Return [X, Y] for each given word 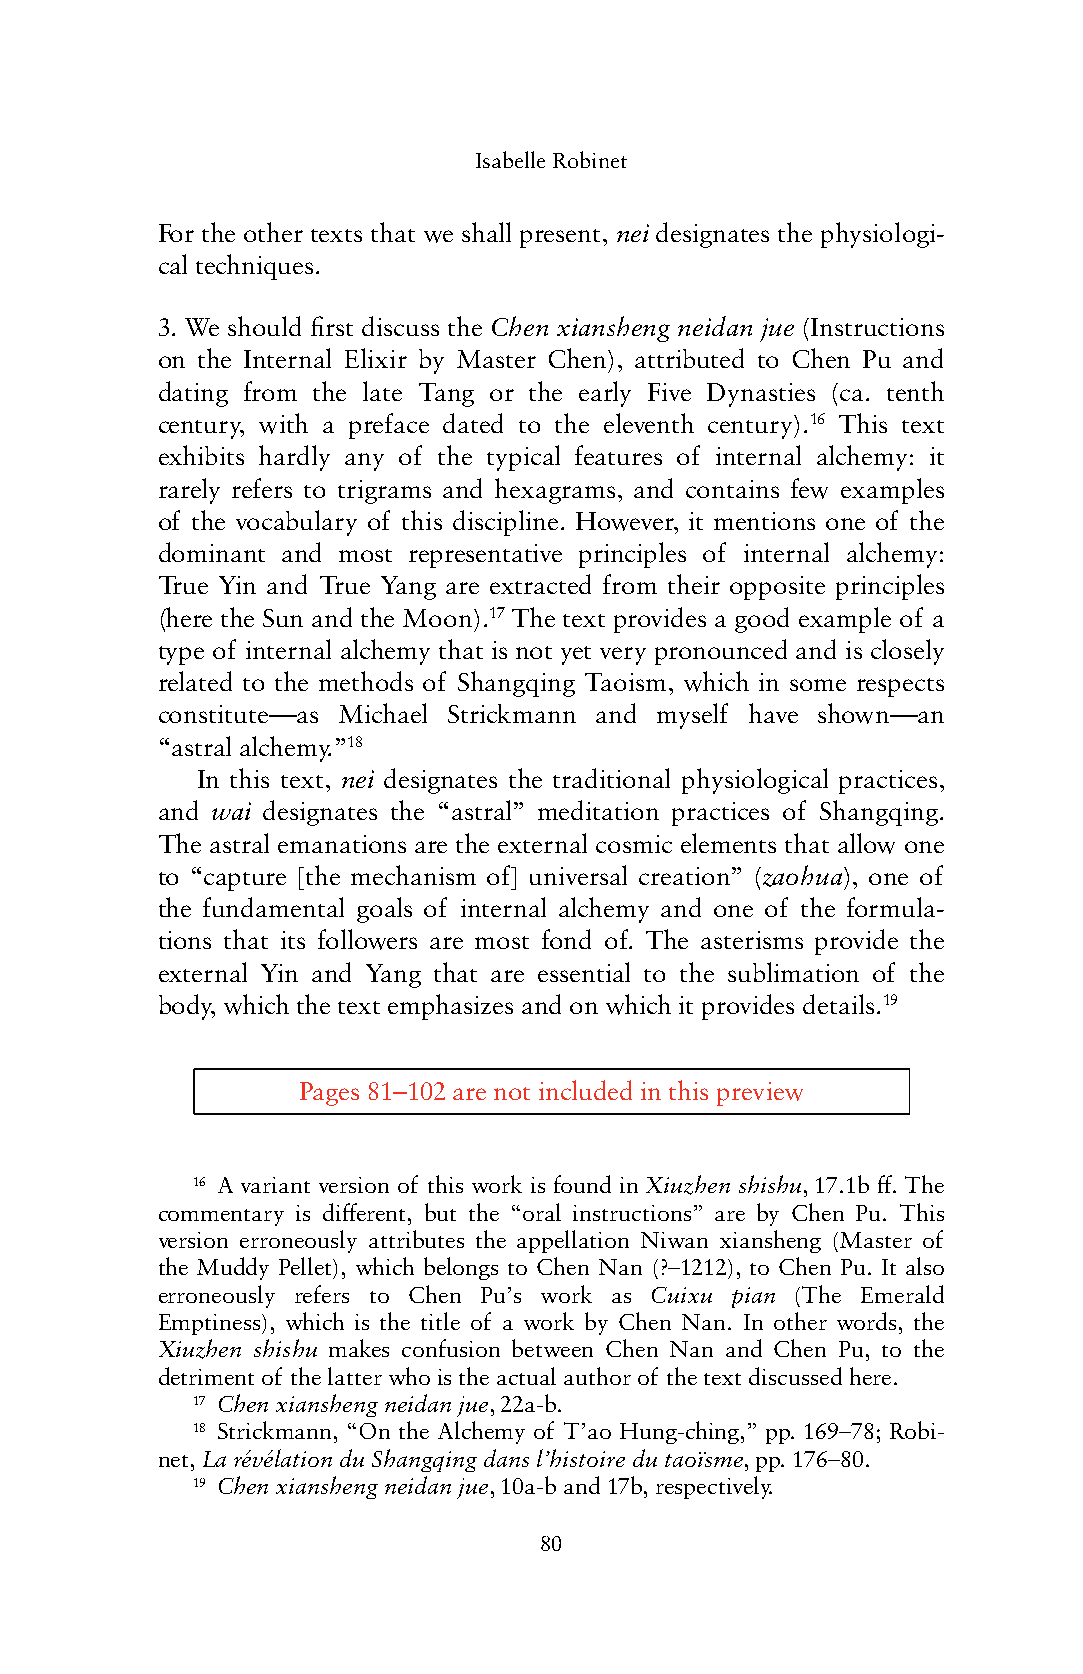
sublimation [793, 972]
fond [566, 939]
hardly [294, 458]
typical [523, 458]
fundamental [273, 907]
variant [275, 1185]
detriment [206, 1376]
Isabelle [510, 159]
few [809, 488]
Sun [283, 618]
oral [542, 1212]
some [818, 685]
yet [576, 655]
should [264, 326]
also [925, 1266]
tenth [915, 391]
